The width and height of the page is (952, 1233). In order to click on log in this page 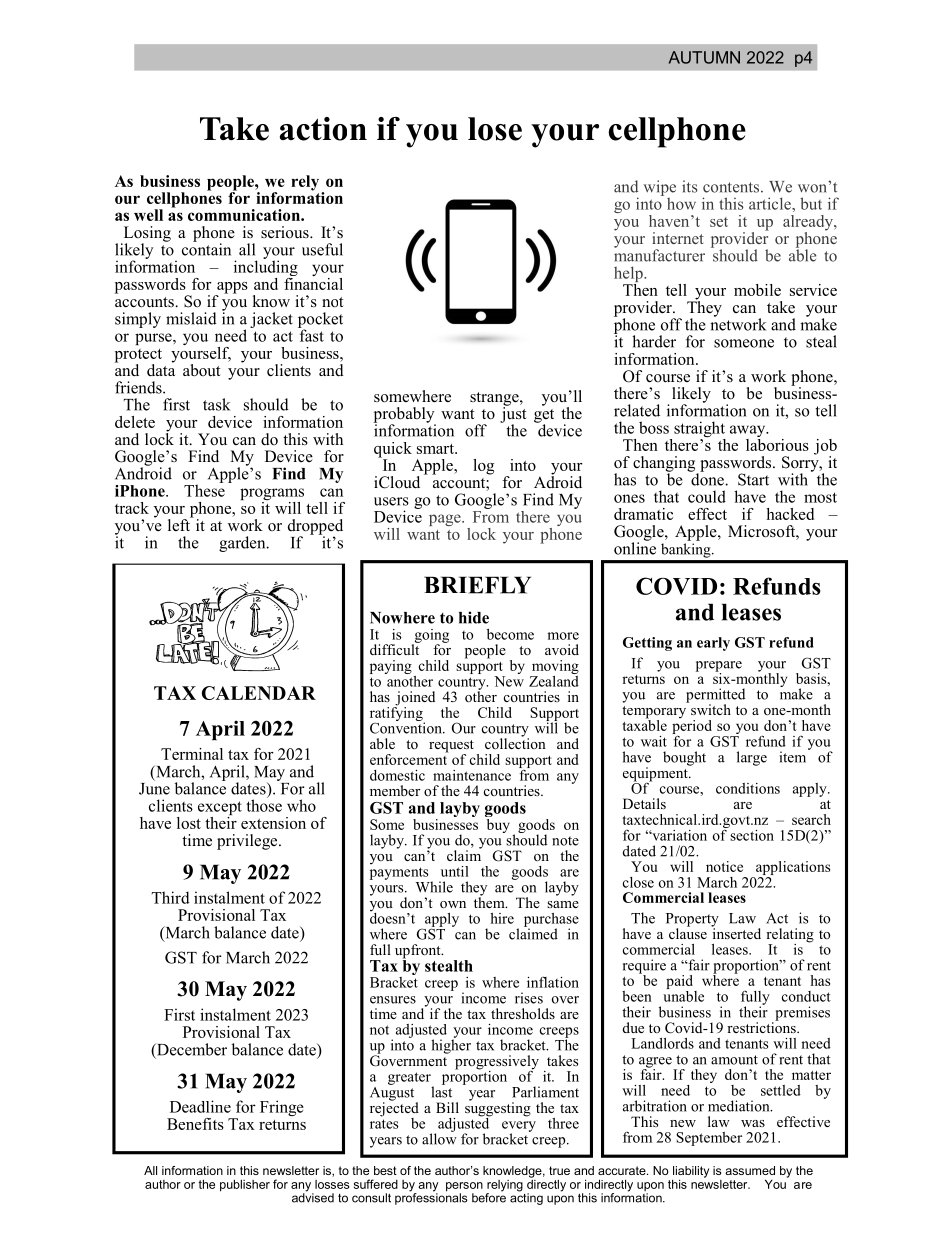, I will do `click(483, 467)`.
